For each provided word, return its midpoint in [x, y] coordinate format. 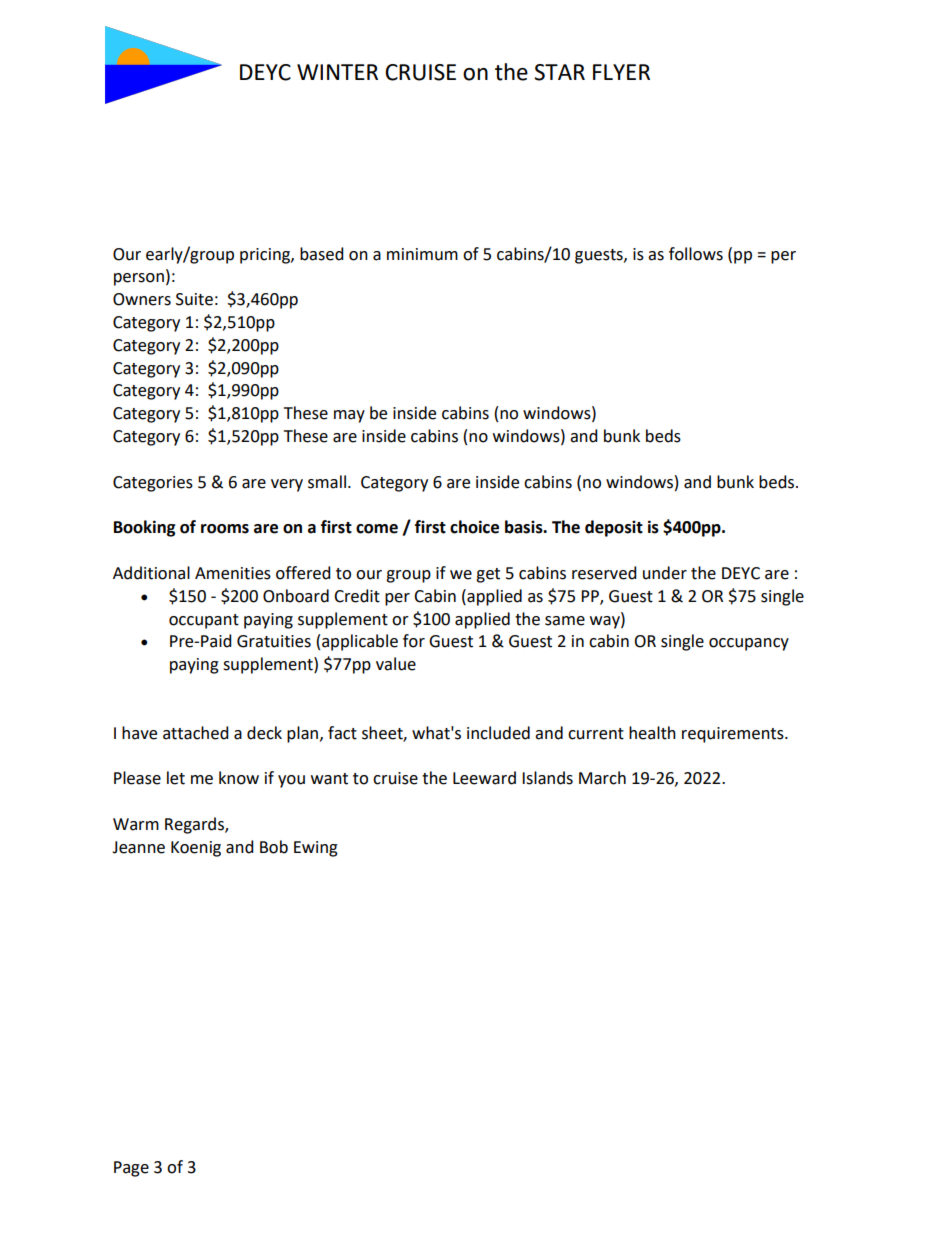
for [414, 641]
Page [131, 1169]
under [665, 573]
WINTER [337, 72]
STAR [559, 72]
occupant [204, 621]
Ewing [316, 849]
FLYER [621, 72]
